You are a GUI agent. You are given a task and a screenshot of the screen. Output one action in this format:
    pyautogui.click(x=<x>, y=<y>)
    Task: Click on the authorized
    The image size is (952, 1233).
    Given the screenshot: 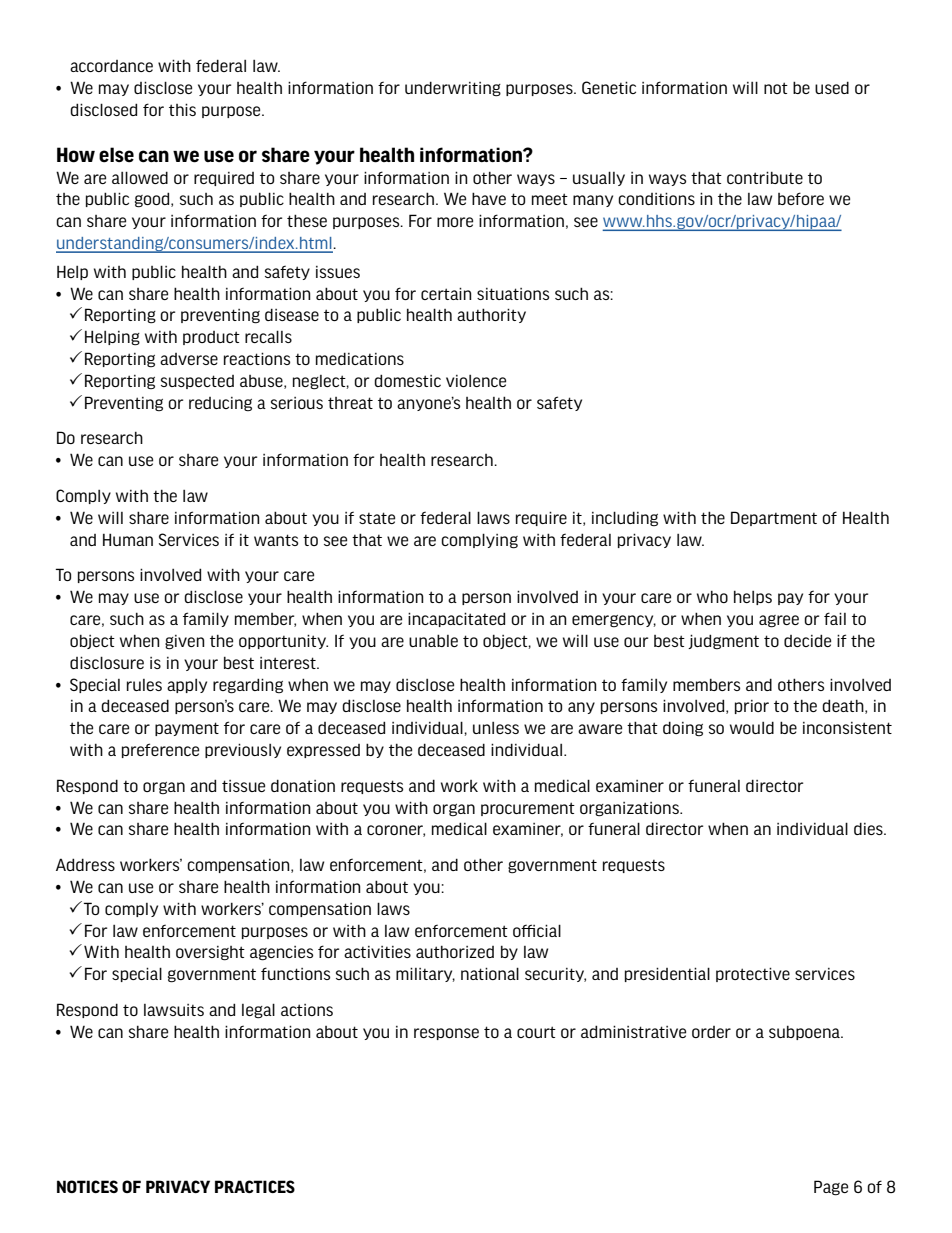 What is the action you would take?
    pyautogui.click(x=455, y=951)
